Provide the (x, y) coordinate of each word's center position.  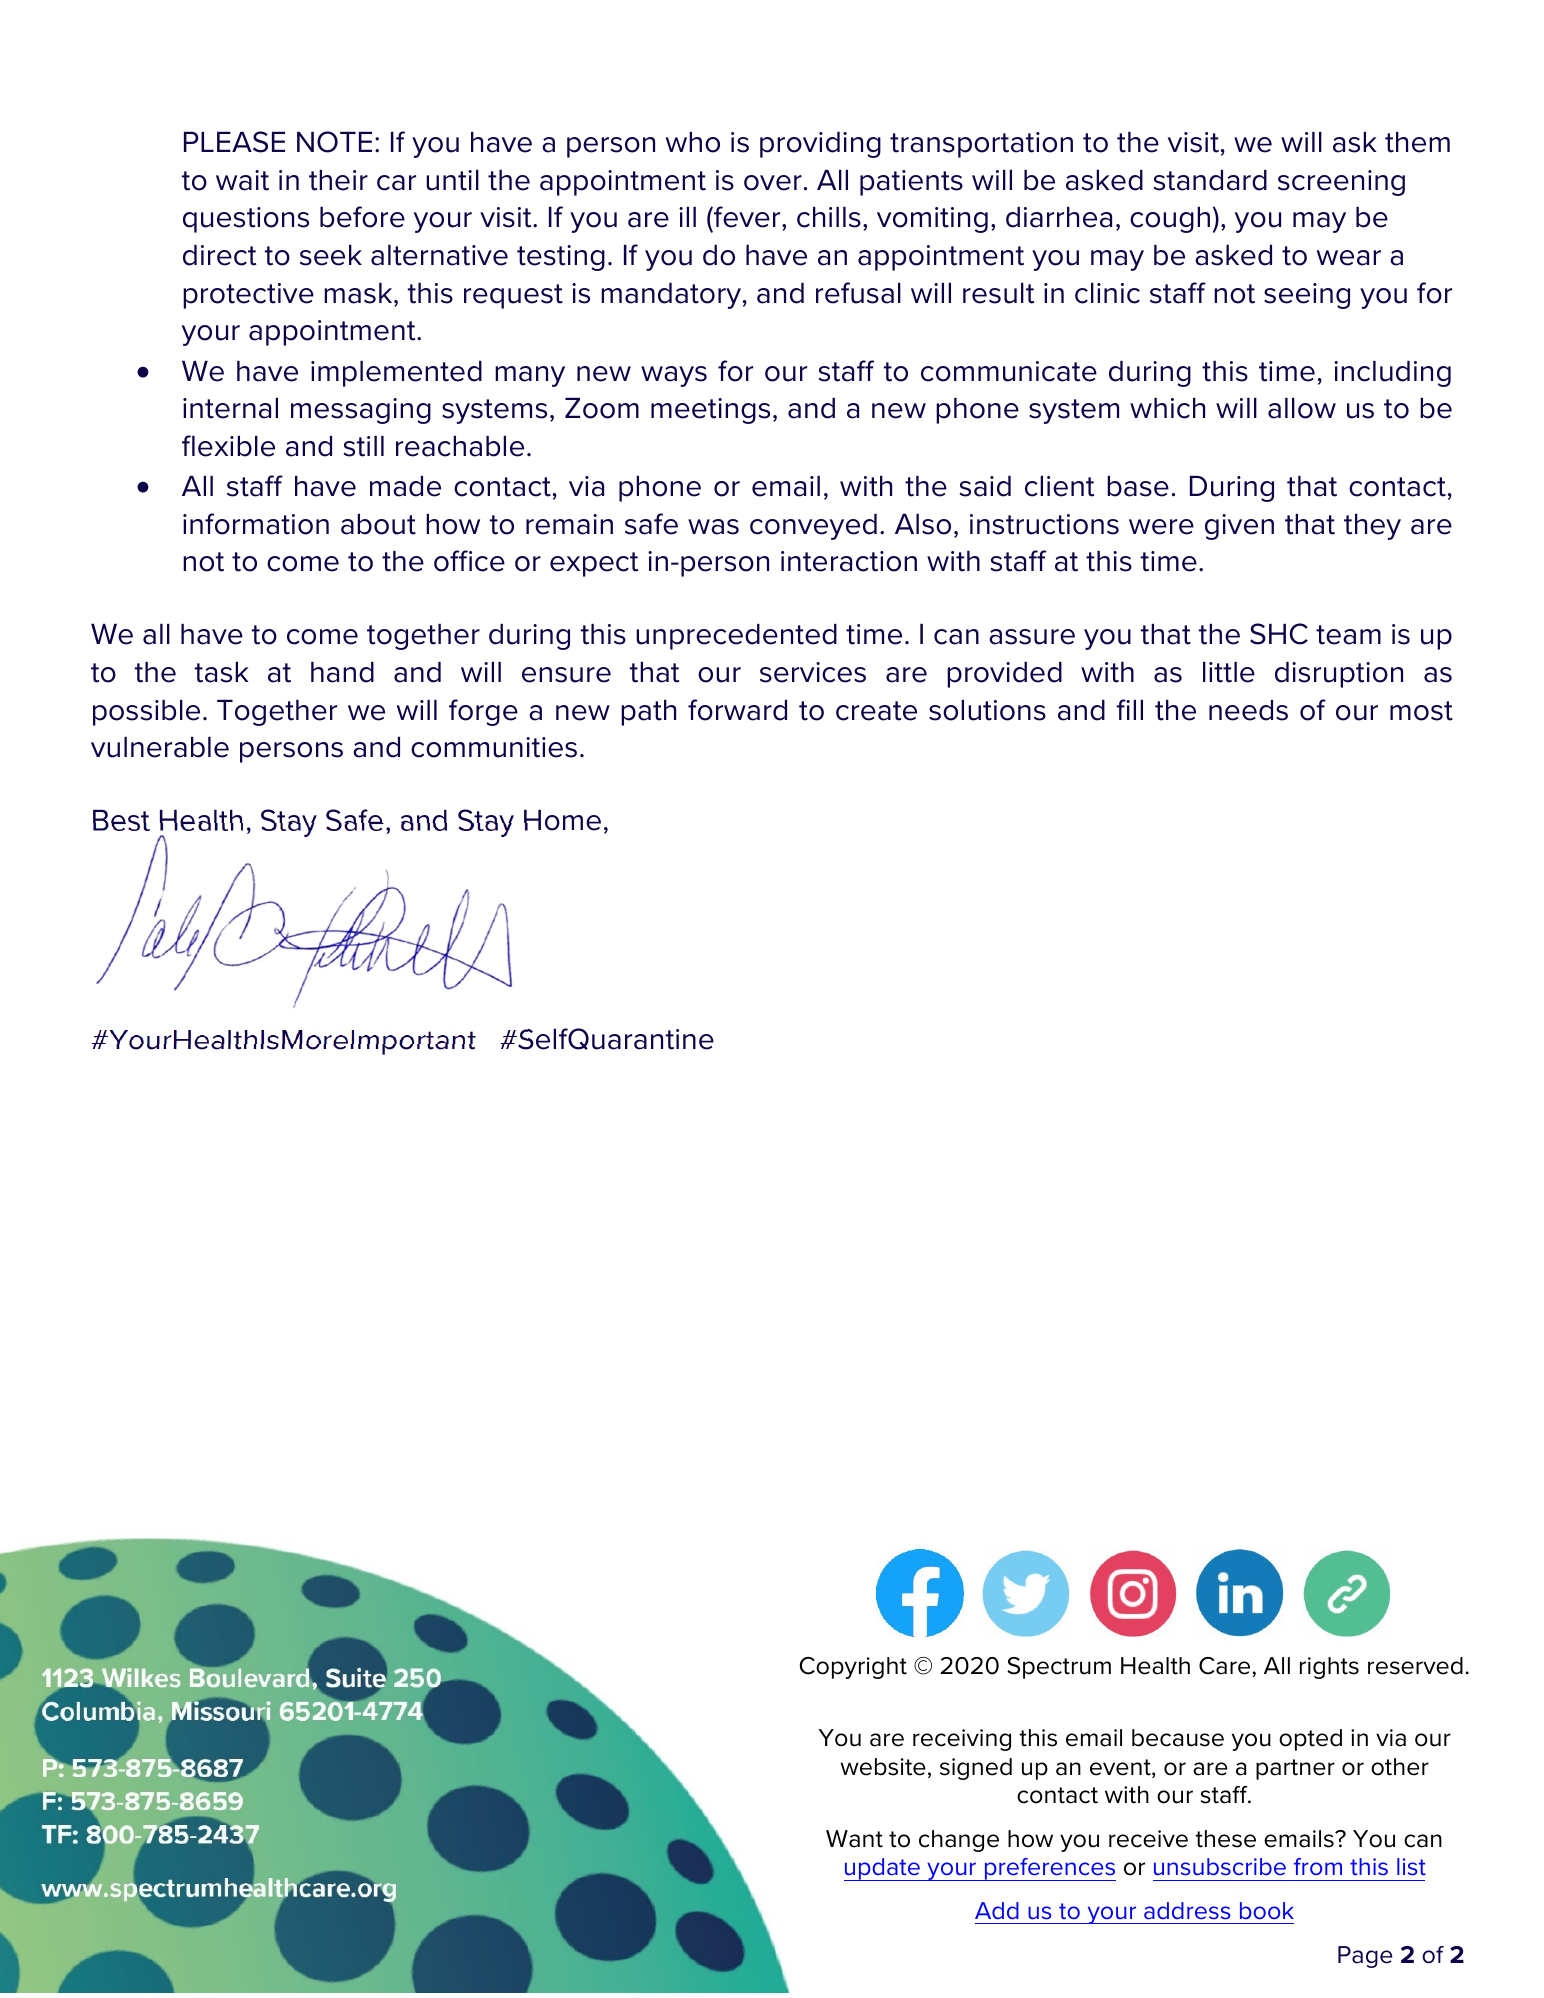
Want (854, 1839)
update (883, 1869)
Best (121, 820)
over (773, 183)
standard (1210, 180)
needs (1248, 710)
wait (242, 180)
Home (562, 820)
